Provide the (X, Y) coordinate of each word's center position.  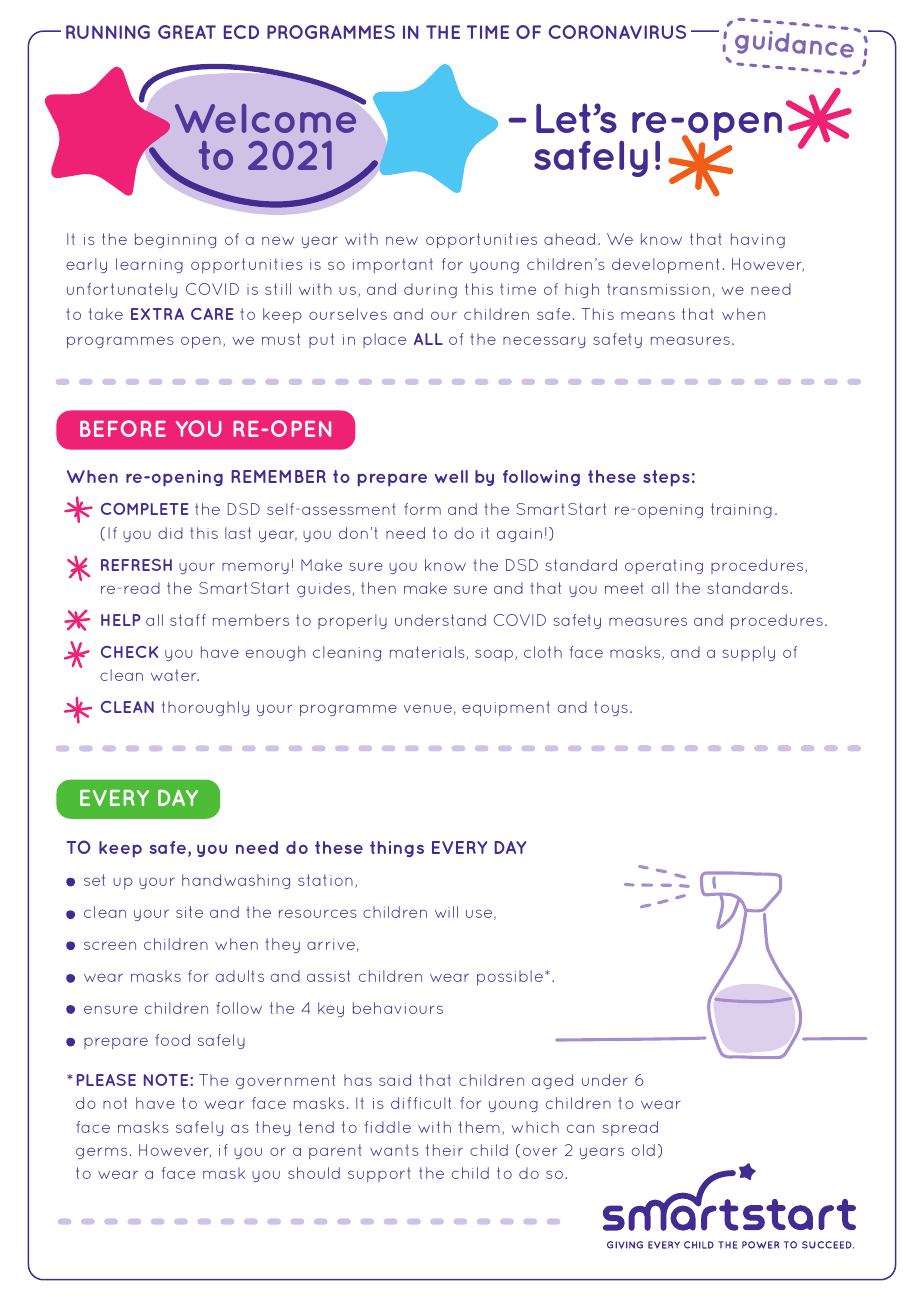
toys (611, 708)
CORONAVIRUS (617, 32)
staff (188, 620)
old (643, 1150)
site (189, 912)
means (648, 315)
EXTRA (157, 314)
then (378, 588)
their (444, 1150)
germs (101, 1153)
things (397, 849)
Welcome (265, 118)
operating (664, 566)
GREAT (187, 32)
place (384, 340)
